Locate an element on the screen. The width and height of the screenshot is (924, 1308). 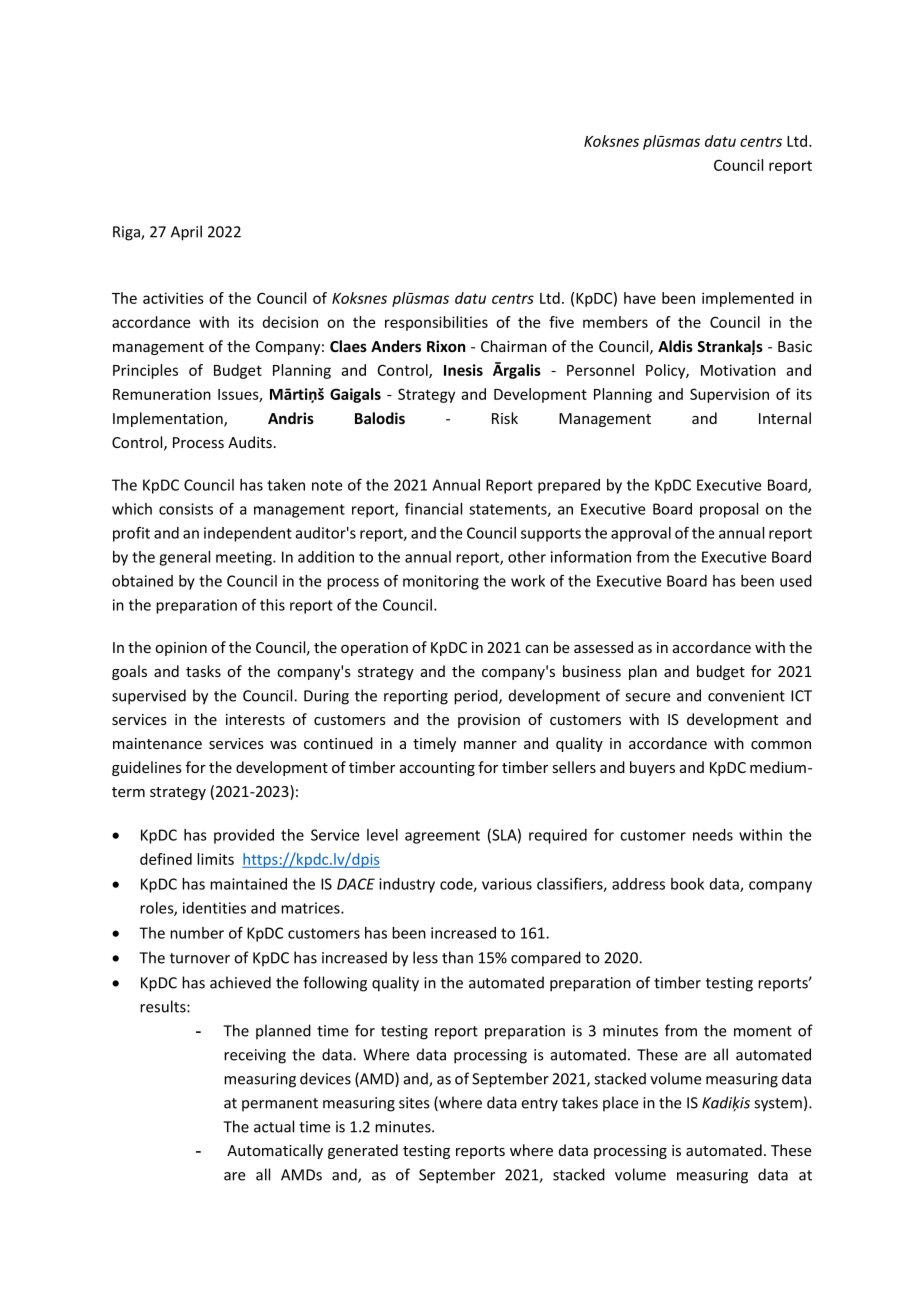
April is located at coordinates (186, 233).
